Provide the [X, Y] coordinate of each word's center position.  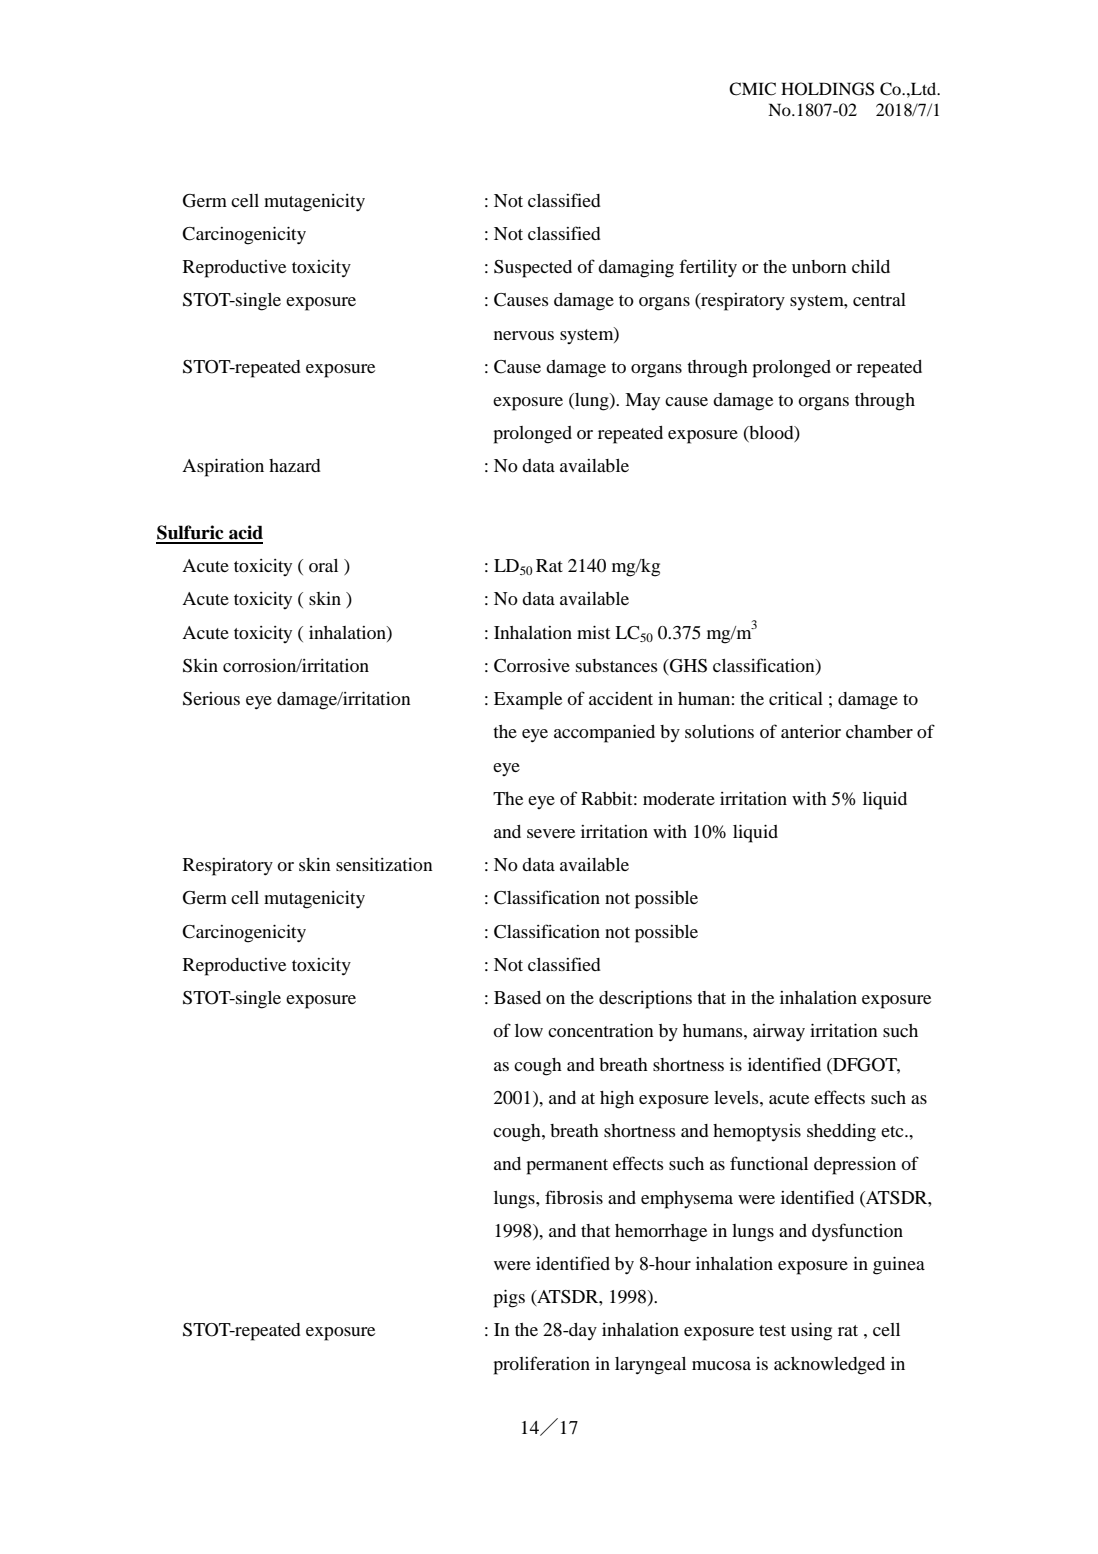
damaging [636, 269]
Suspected [533, 269]
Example [528, 701]
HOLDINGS [827, 89]
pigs [509, 1298]
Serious [211, 699]
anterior [811, 731]
